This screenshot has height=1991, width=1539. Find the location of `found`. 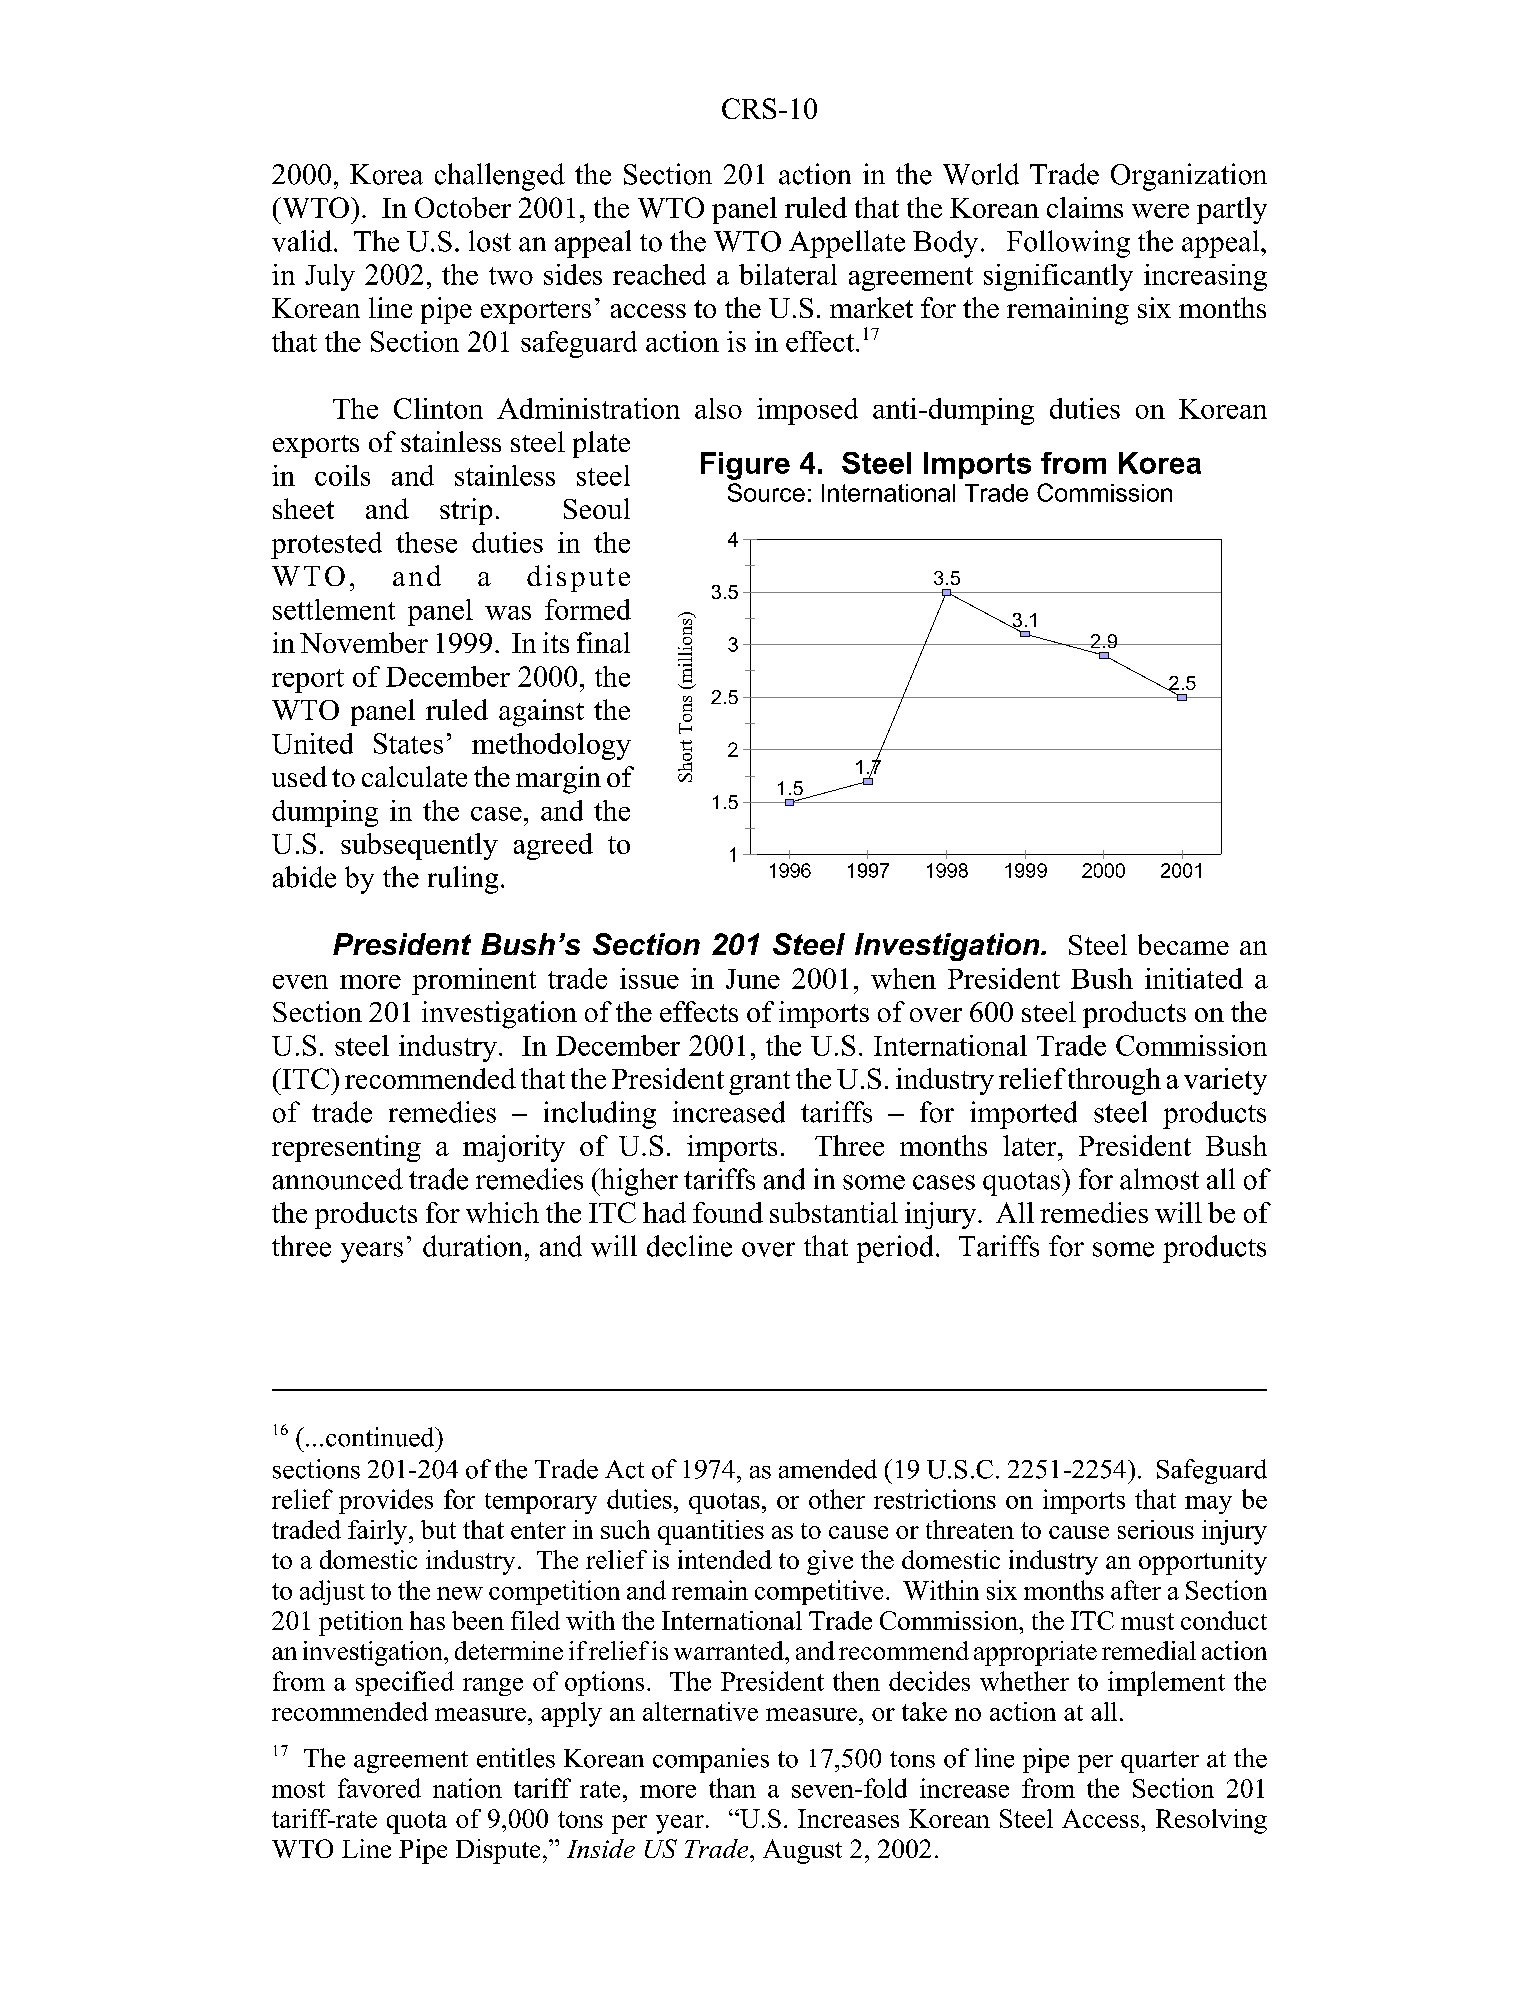

found is located at coordinates (728, 1212).
